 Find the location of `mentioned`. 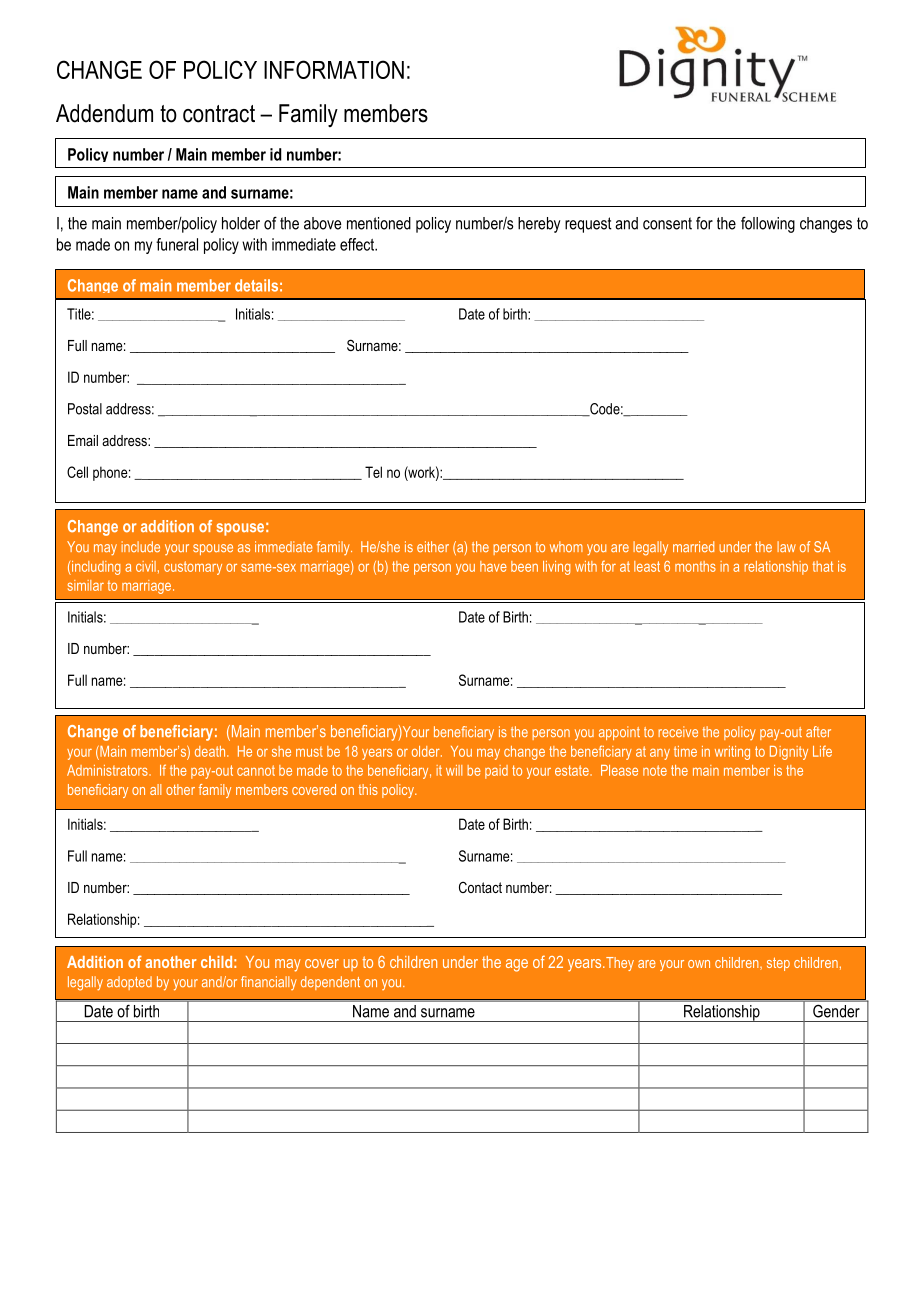

mentioned is located at coordinates (379, 223).
